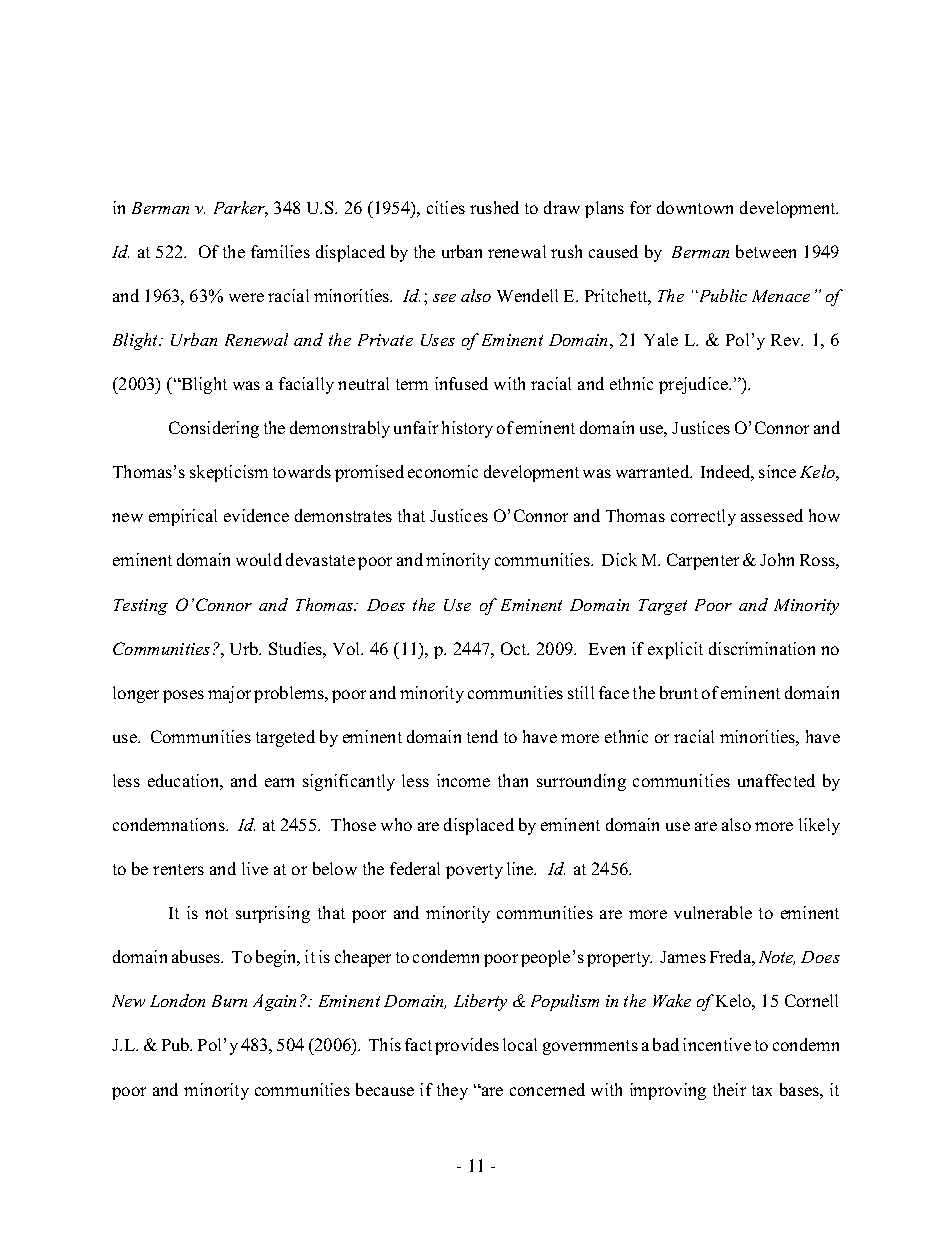 Image resolution: width=952 pixels, height=1233 pixels. Describe the element at coordinates (229, 1001) in the screenshot. I see `Burn` at that location.
